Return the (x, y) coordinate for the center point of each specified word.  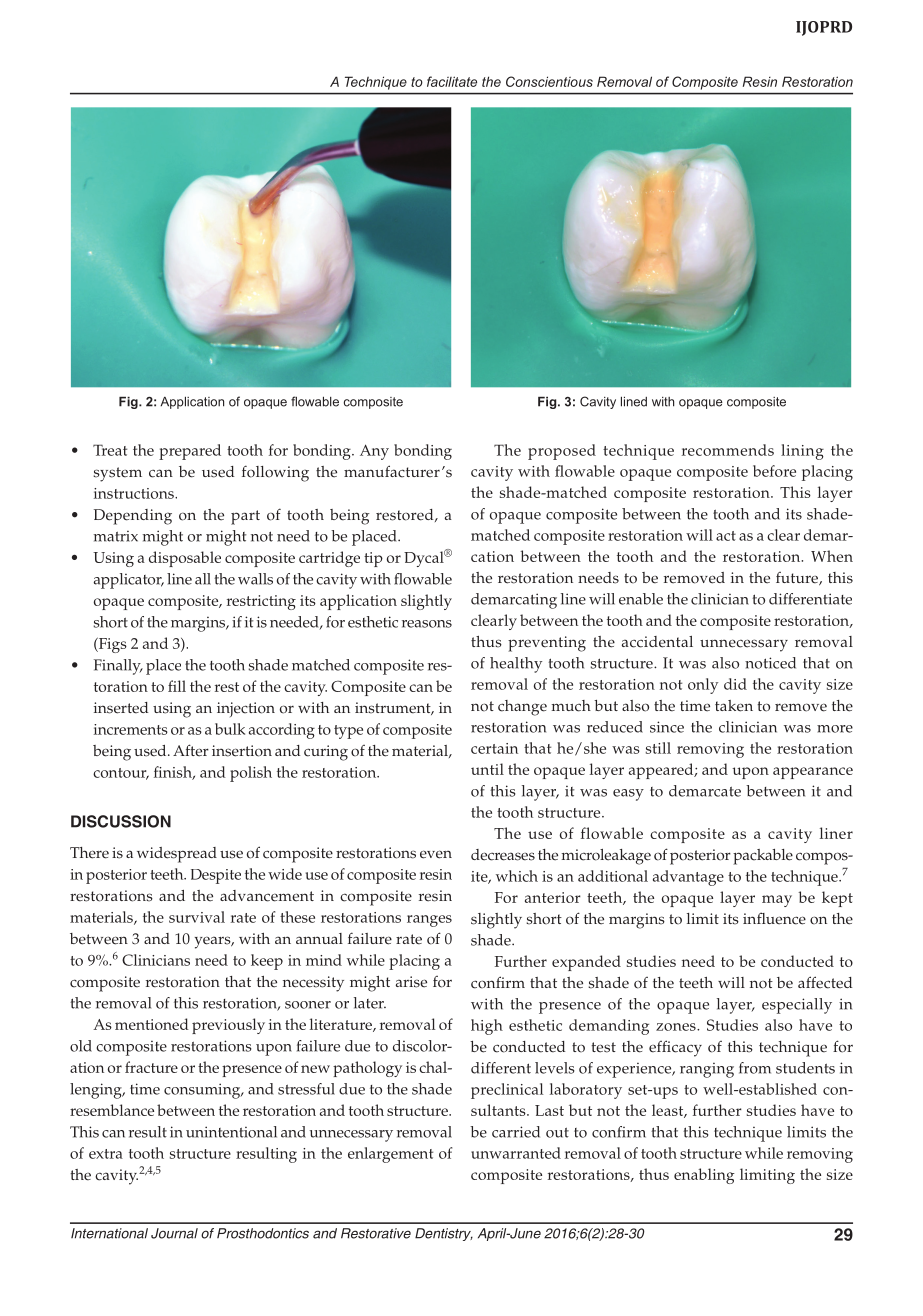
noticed (770, 663)
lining (802, 452)
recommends (728, 450)
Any (374, 452)
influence (774, 918)
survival (197, 917)
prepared (190, 452)
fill (177, 686)
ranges (429, 921)
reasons (427, 624)
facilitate (452, 81)
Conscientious (549, 81)
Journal (174, 1233)
